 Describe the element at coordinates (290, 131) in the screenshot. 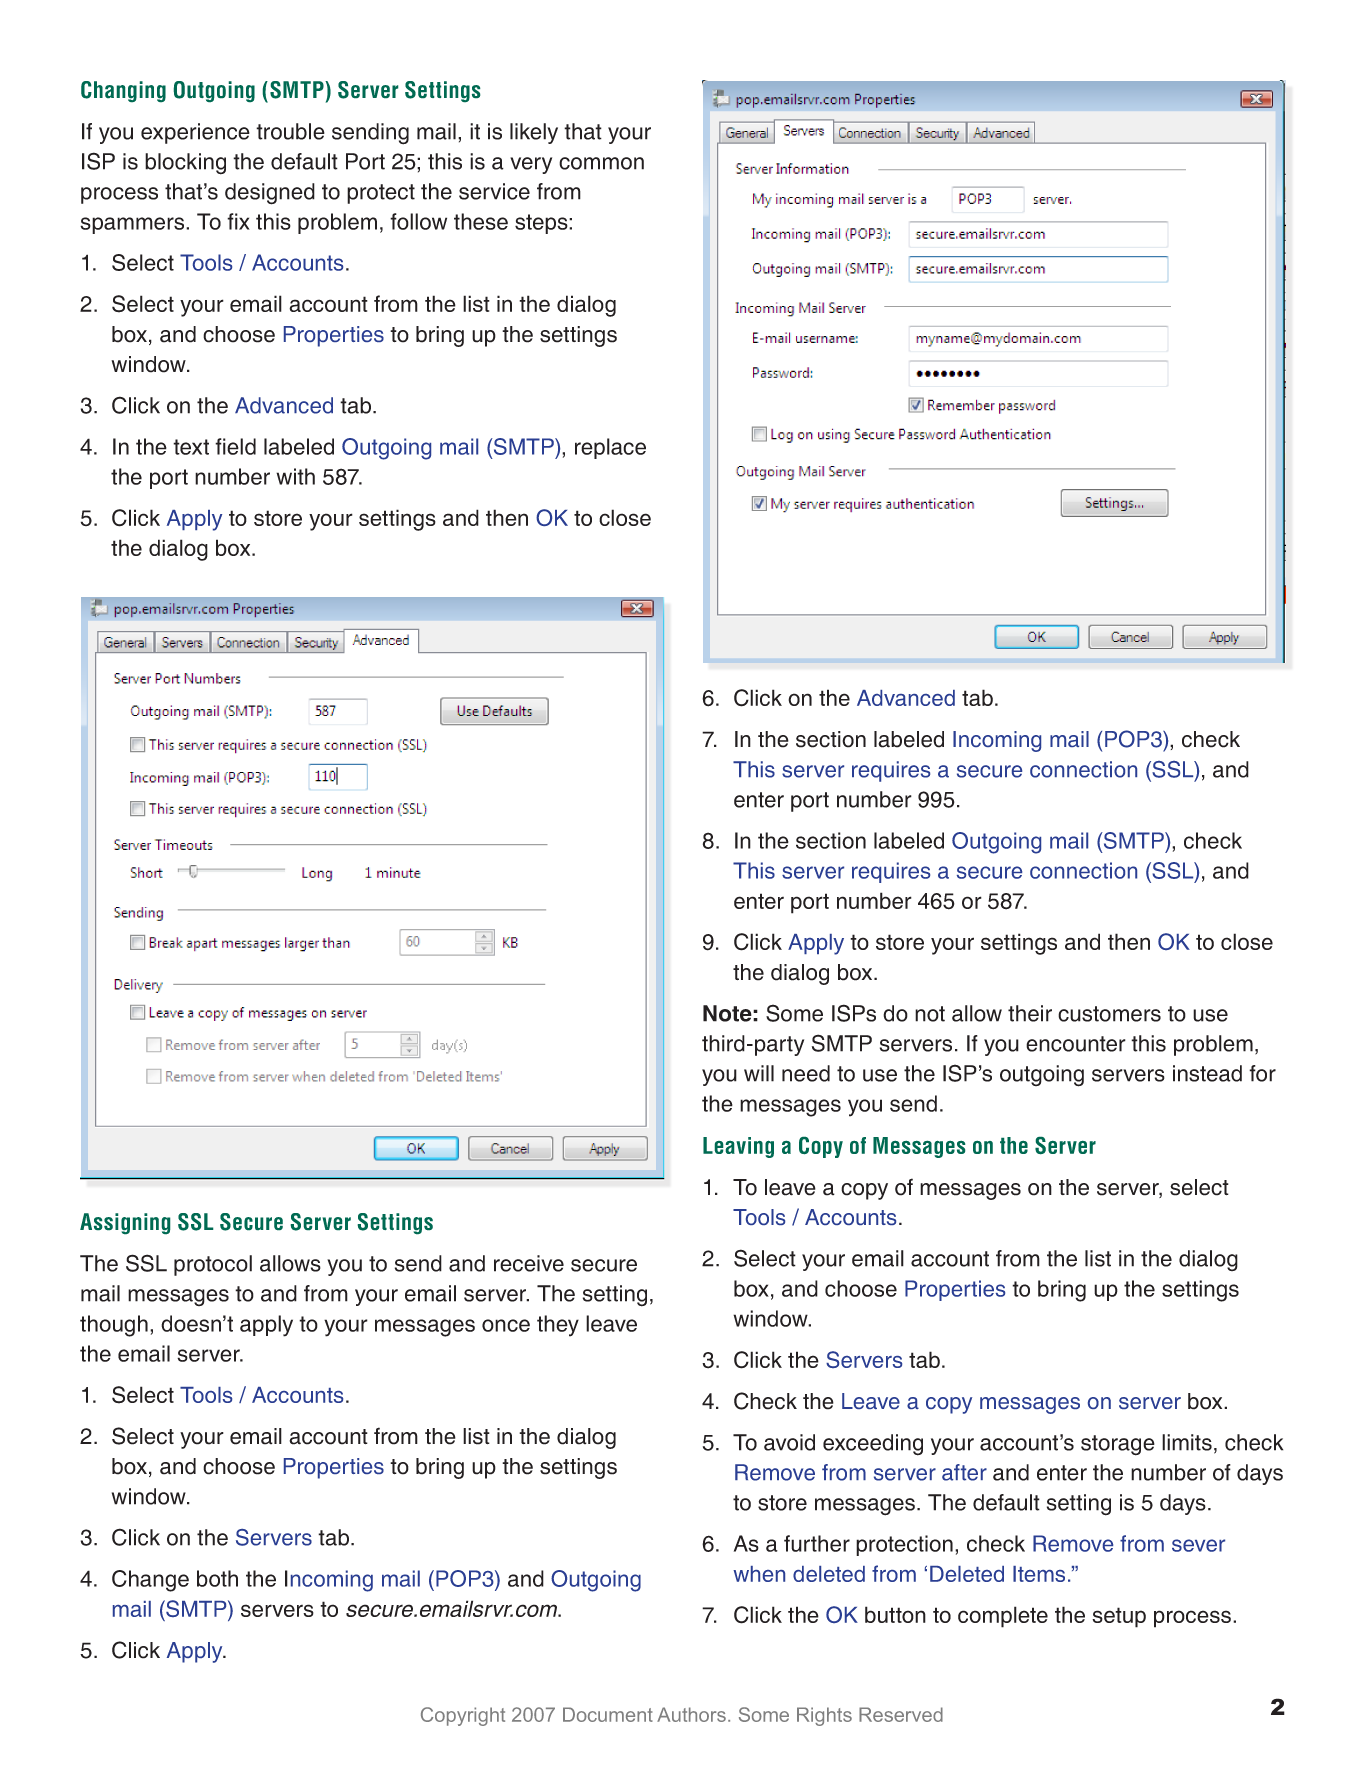

I see `trouble` at that location.
